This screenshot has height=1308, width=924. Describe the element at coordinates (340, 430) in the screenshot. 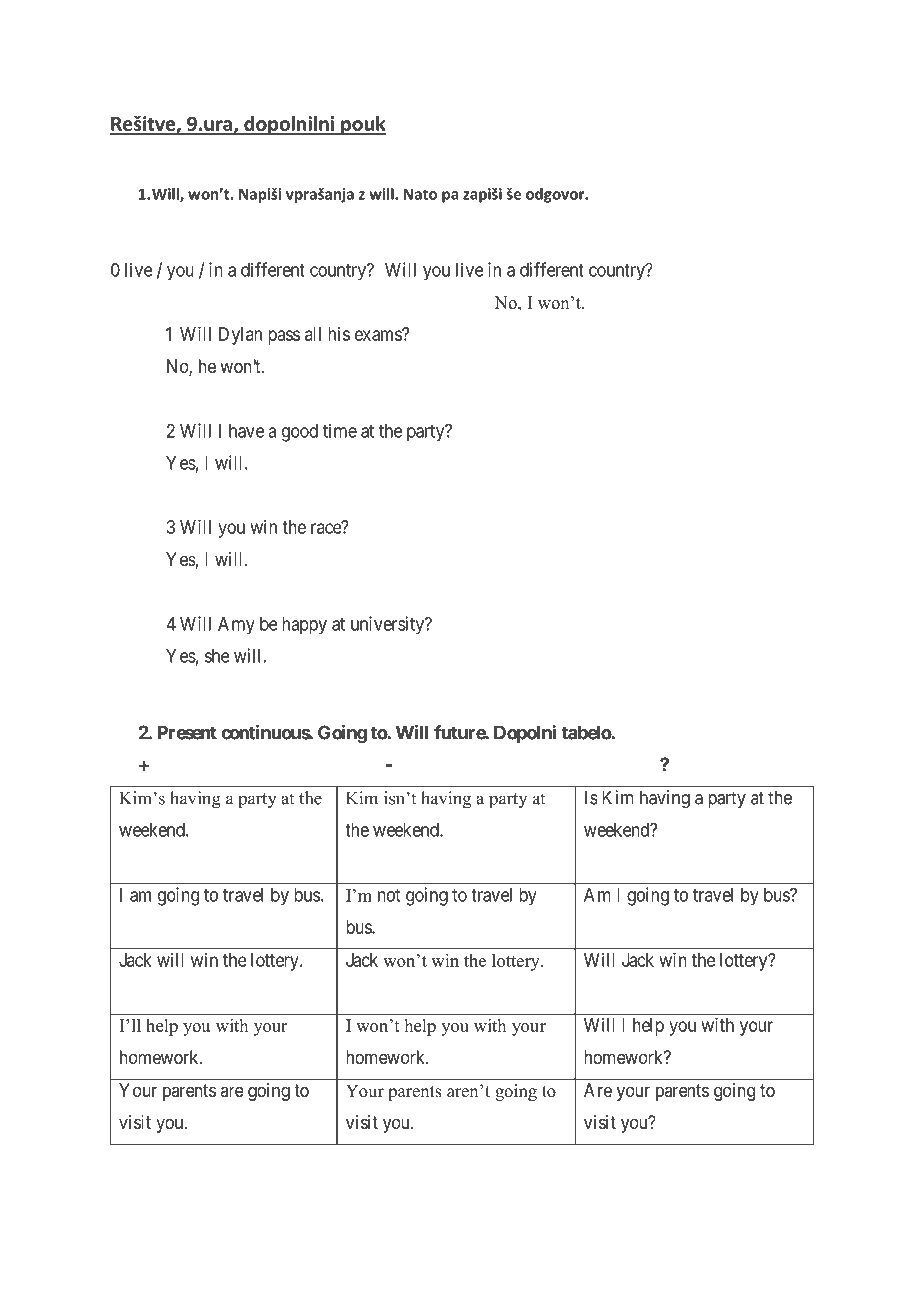

I see `time` at that location.
